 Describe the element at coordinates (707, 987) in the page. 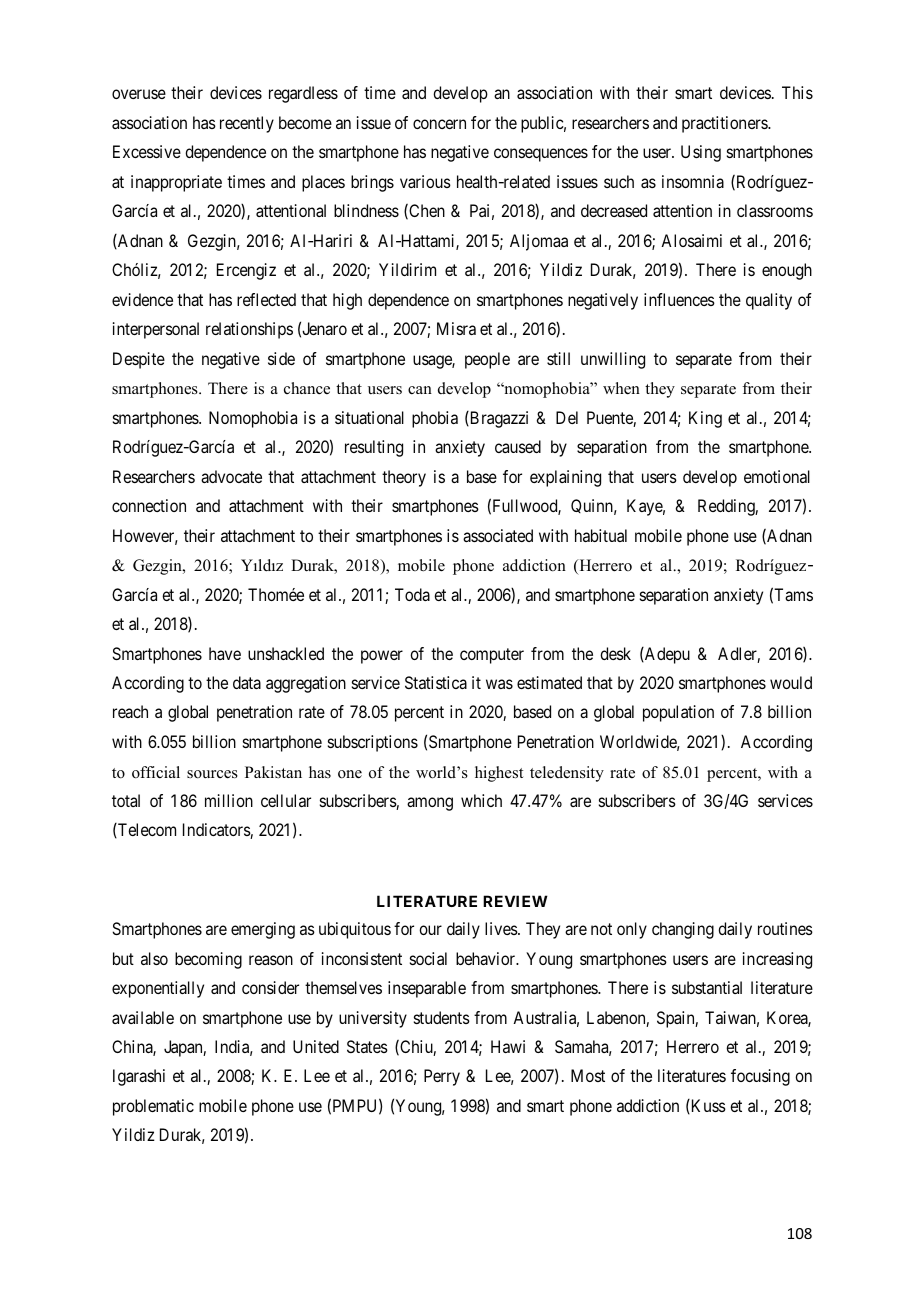

I see `substantial` at that location.
